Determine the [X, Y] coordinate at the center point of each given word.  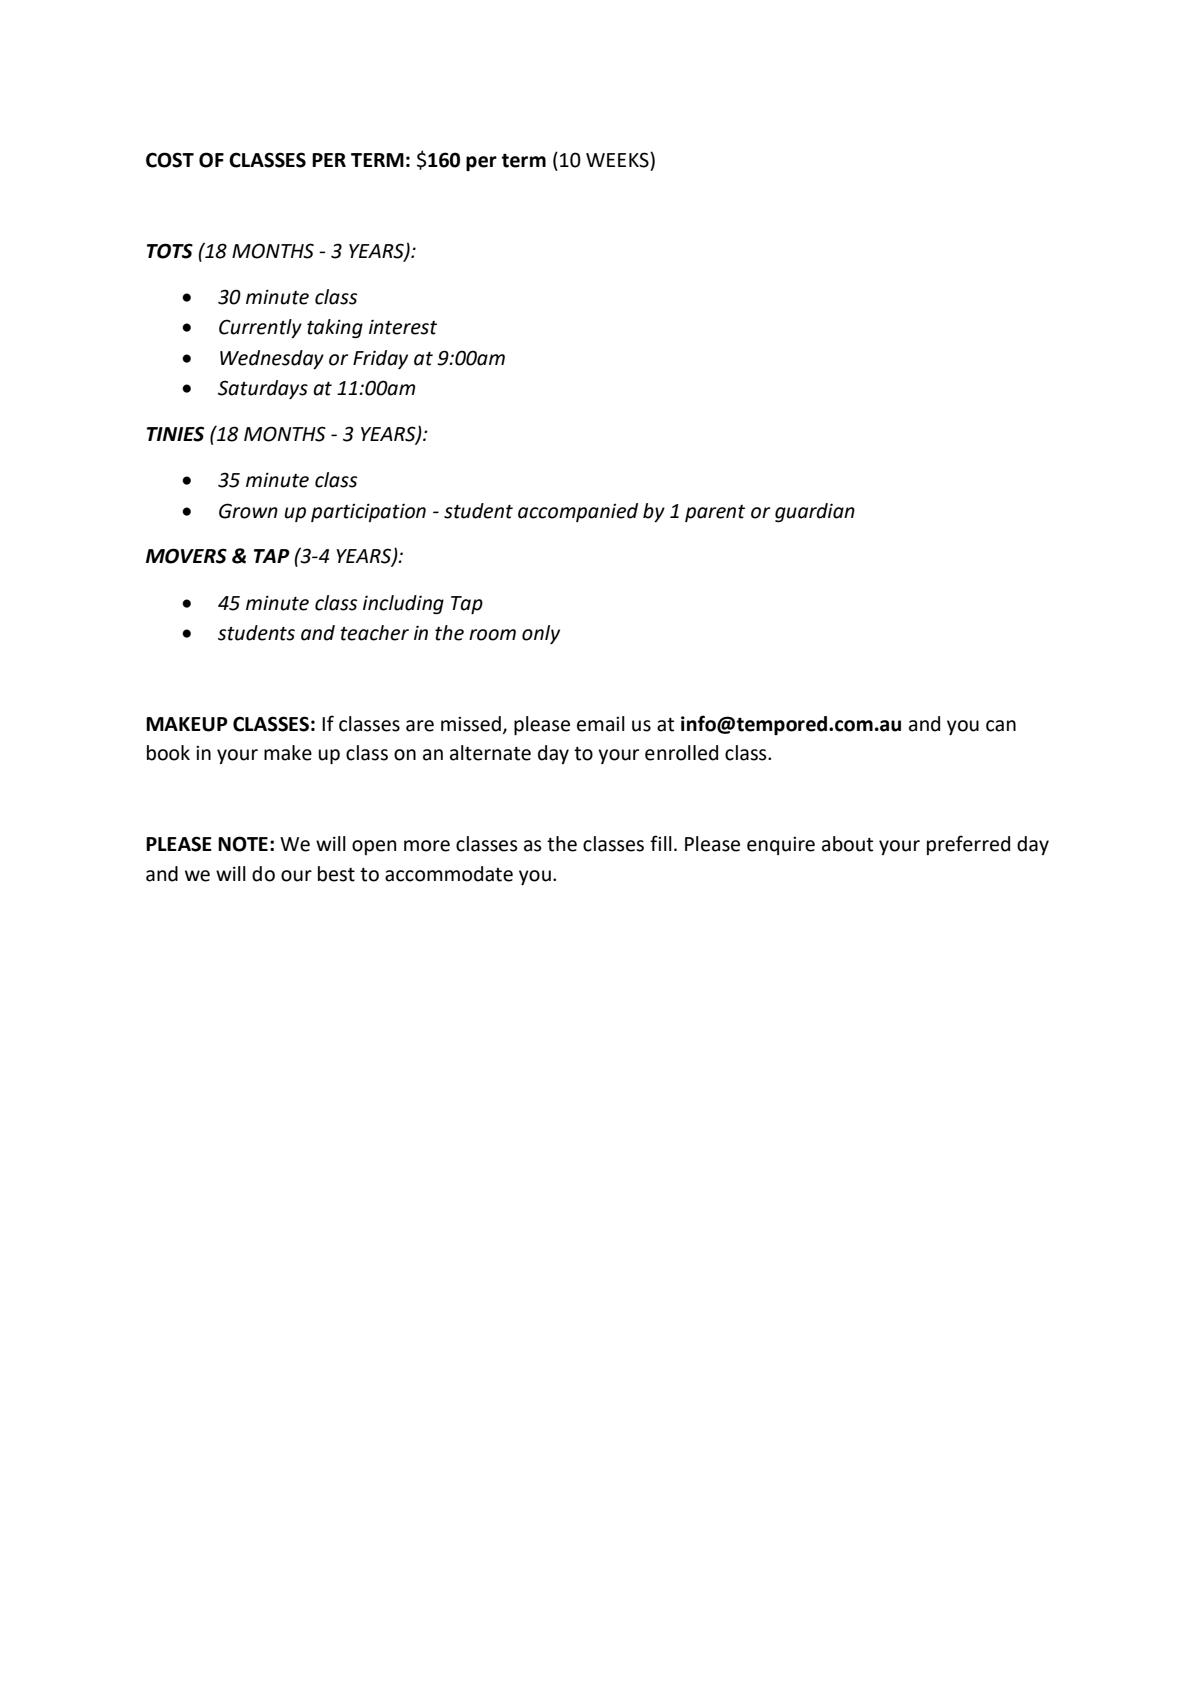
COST [170, 160]
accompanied [578, 512]
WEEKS [618, 160]
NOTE [243, 844]
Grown [248, 511]
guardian [815, 512]
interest [403, 327]
